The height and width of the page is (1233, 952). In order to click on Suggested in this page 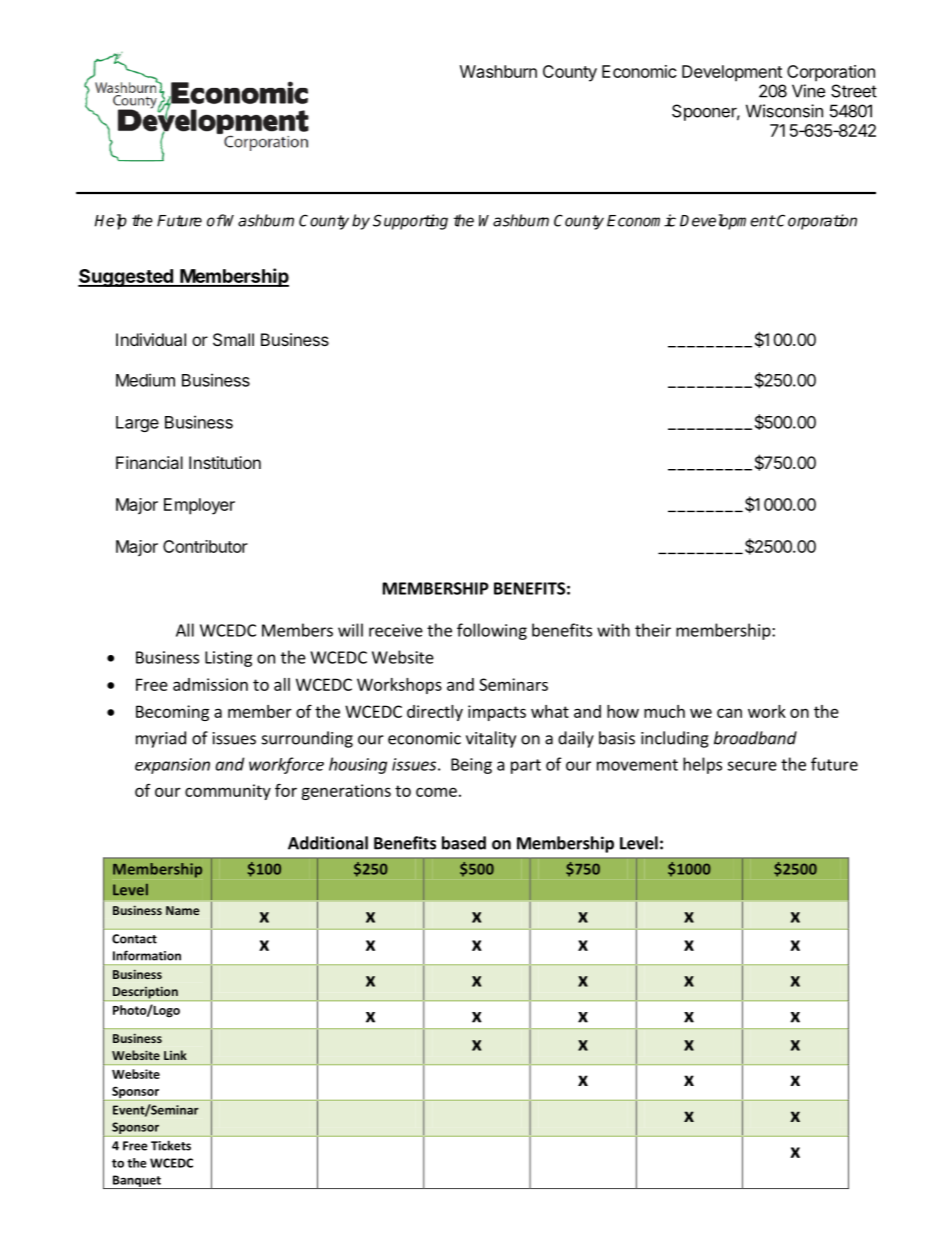, I will do `click(126, 278)`.
